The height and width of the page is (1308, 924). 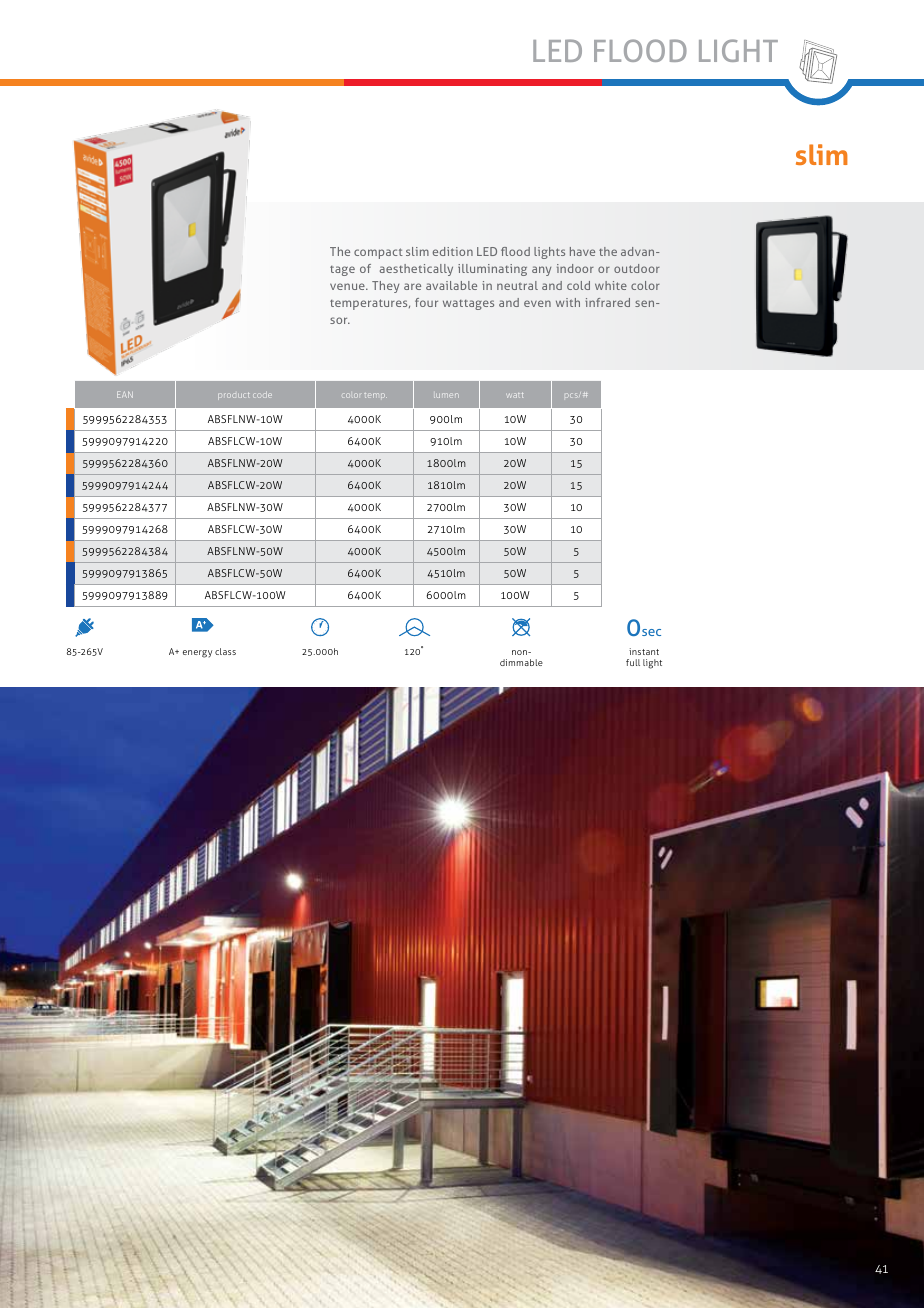 I want to click on product, so click(x=233, y=396).
